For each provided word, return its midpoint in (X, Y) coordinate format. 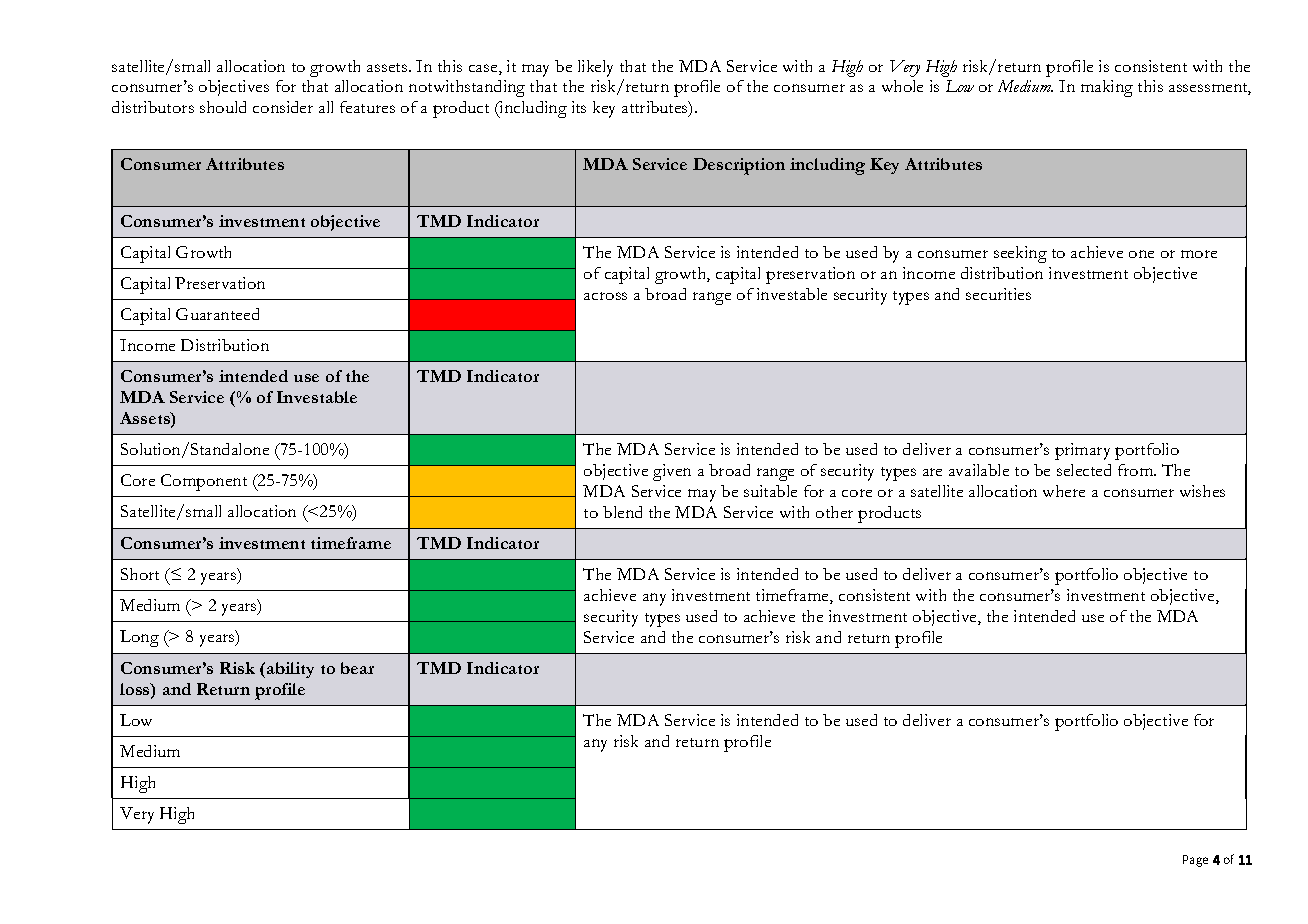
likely (595, 68)
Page (1195, 861)
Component (204, 482)
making (1107, 88)
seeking (1020, 254)
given (672, 472)
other (834, 512)
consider (283, 107)
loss (136, 690)
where (1064, 491)
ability (290, 670)
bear (357, 668)
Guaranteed (217, 314)
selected (1084, 470)
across (605, 296)
